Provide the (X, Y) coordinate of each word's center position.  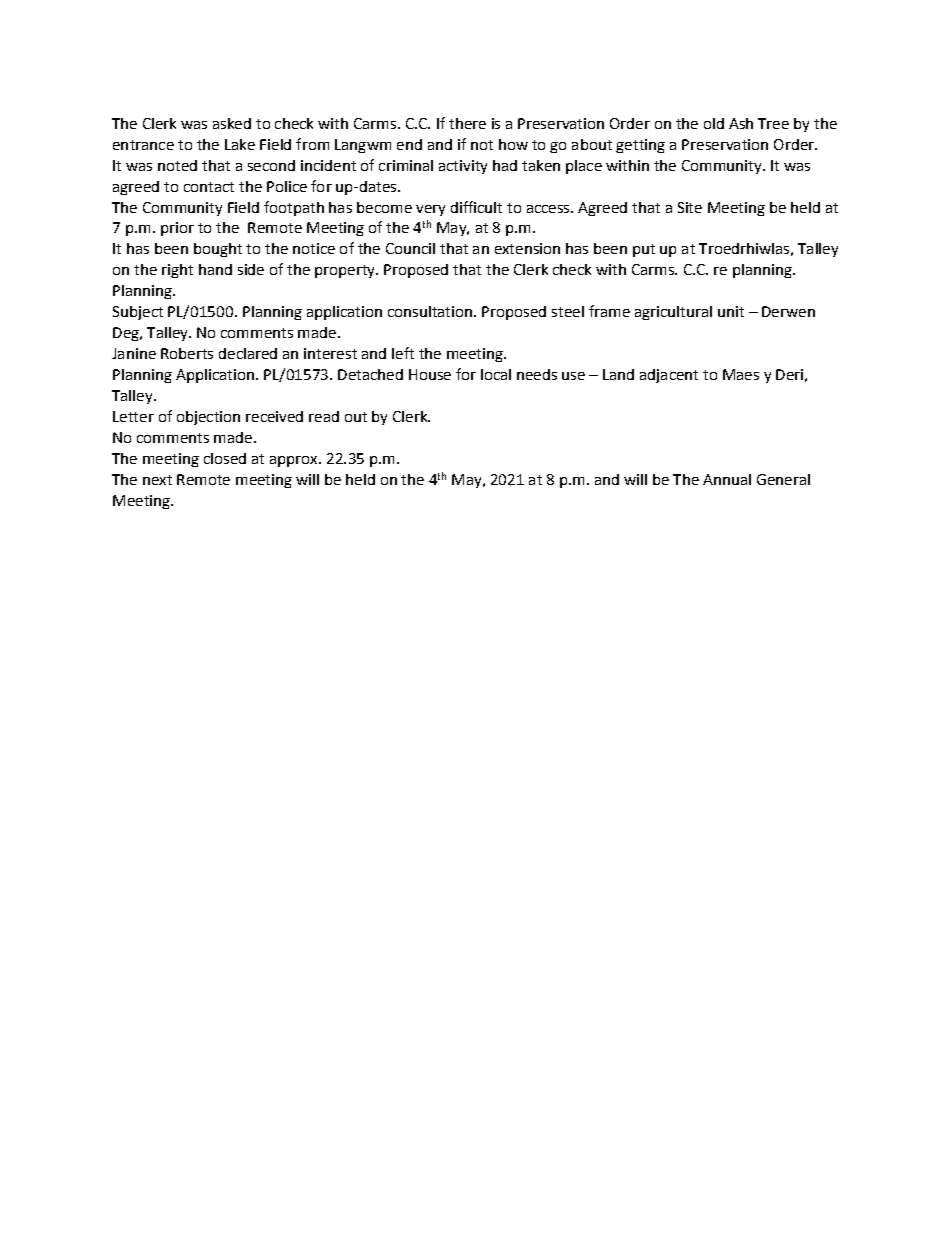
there (467, 123)
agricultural (673, 313)
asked (232, 123)
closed (225, 458)
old (714, 123)
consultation (430, 311)
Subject (138, 313)
